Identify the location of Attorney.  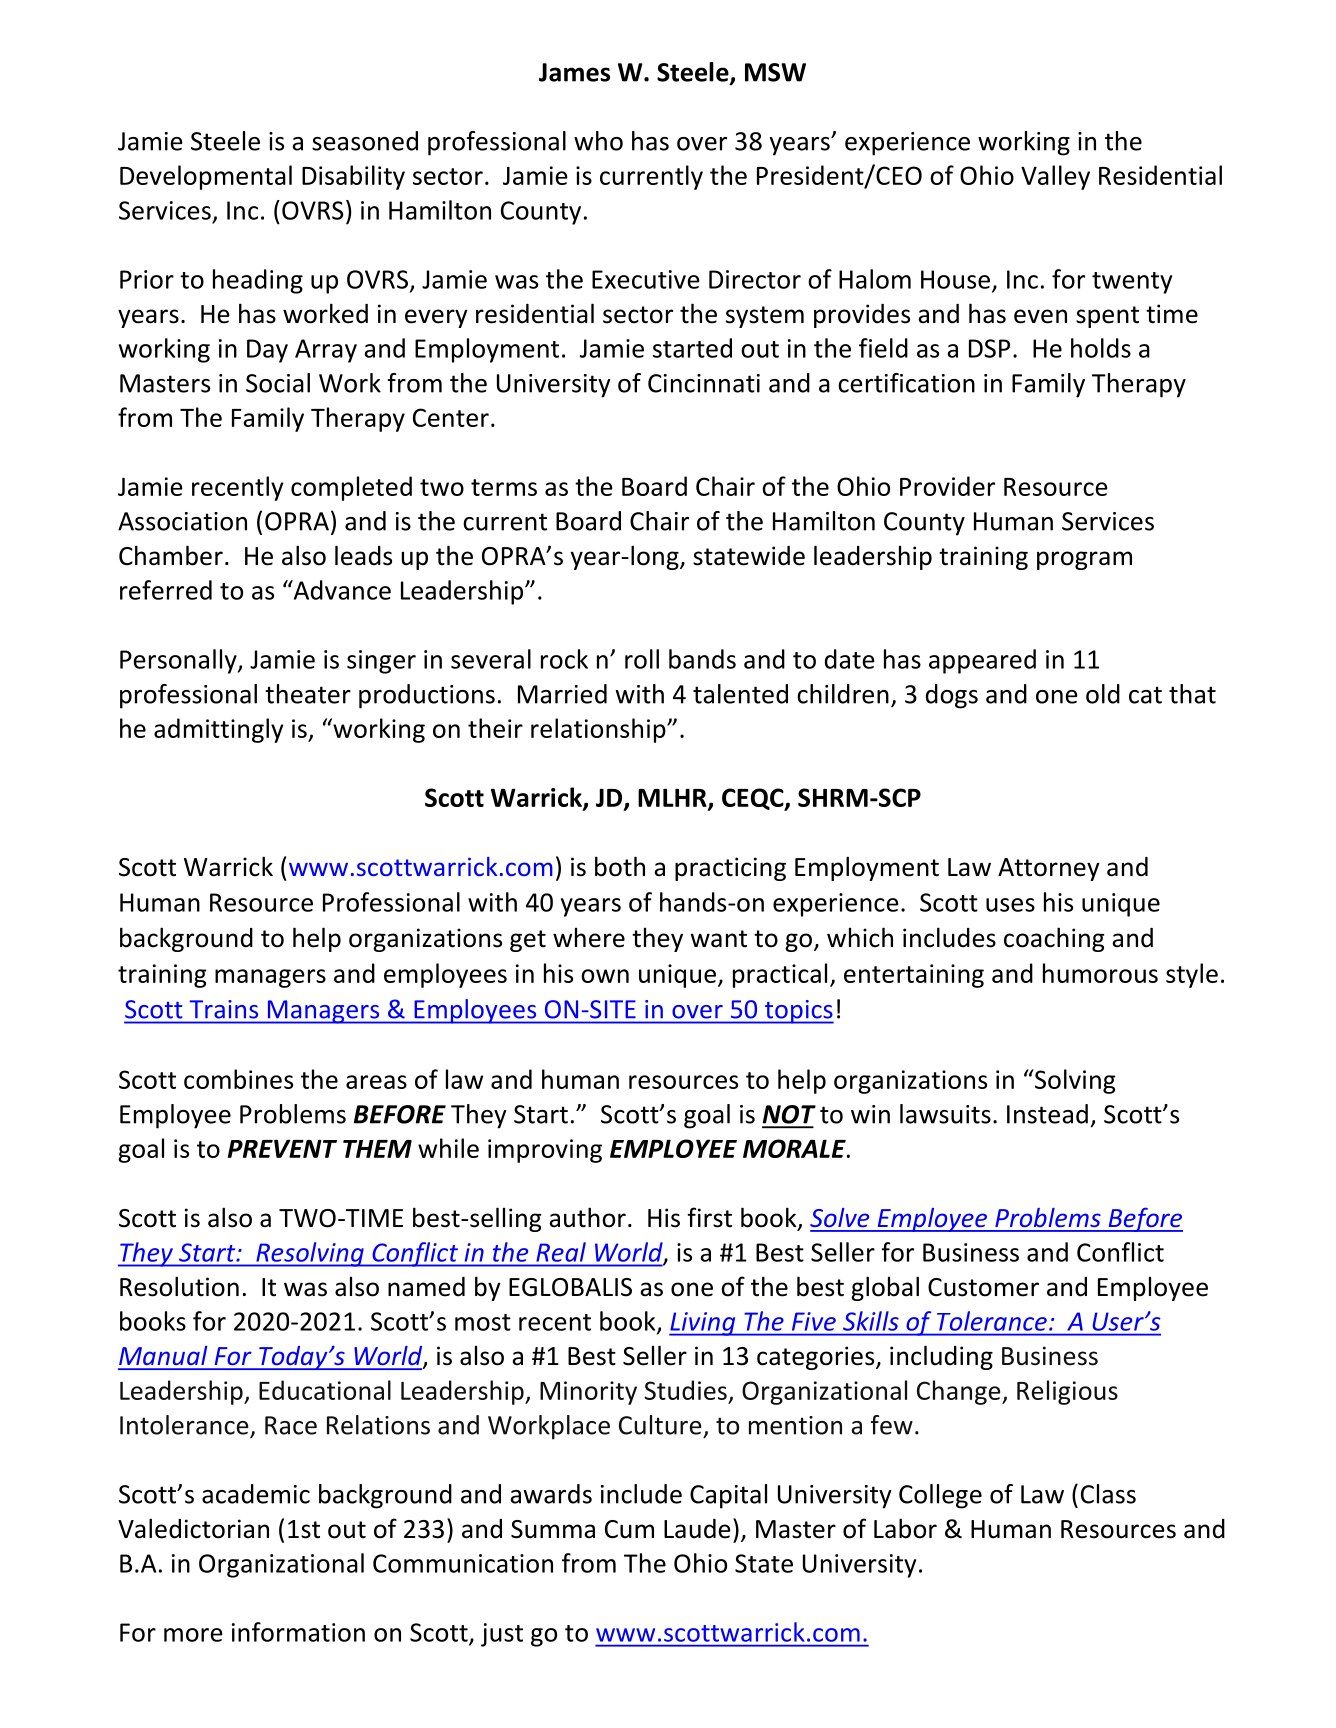
(1049, 869).
